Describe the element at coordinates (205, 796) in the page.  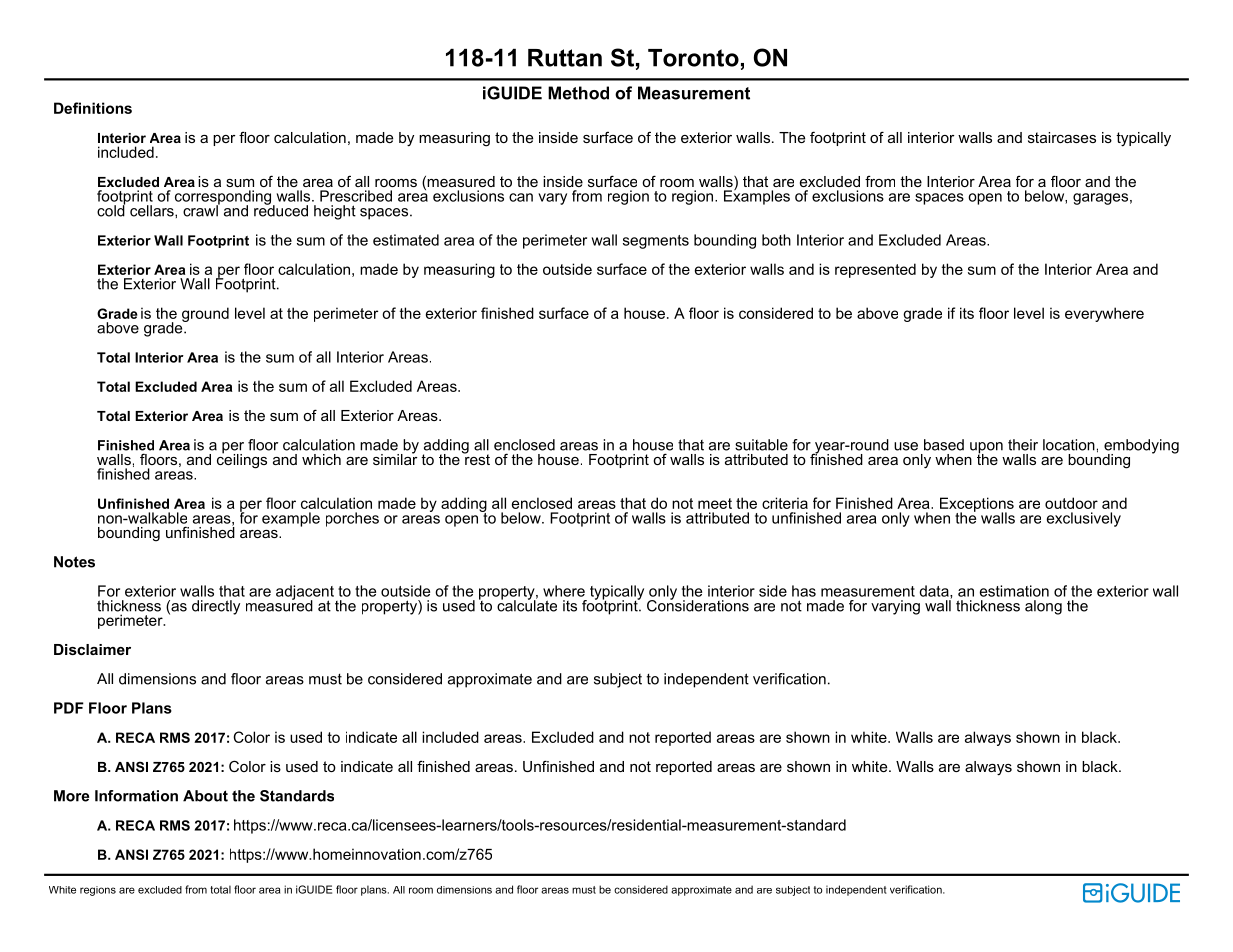
I see `About` at that location.
